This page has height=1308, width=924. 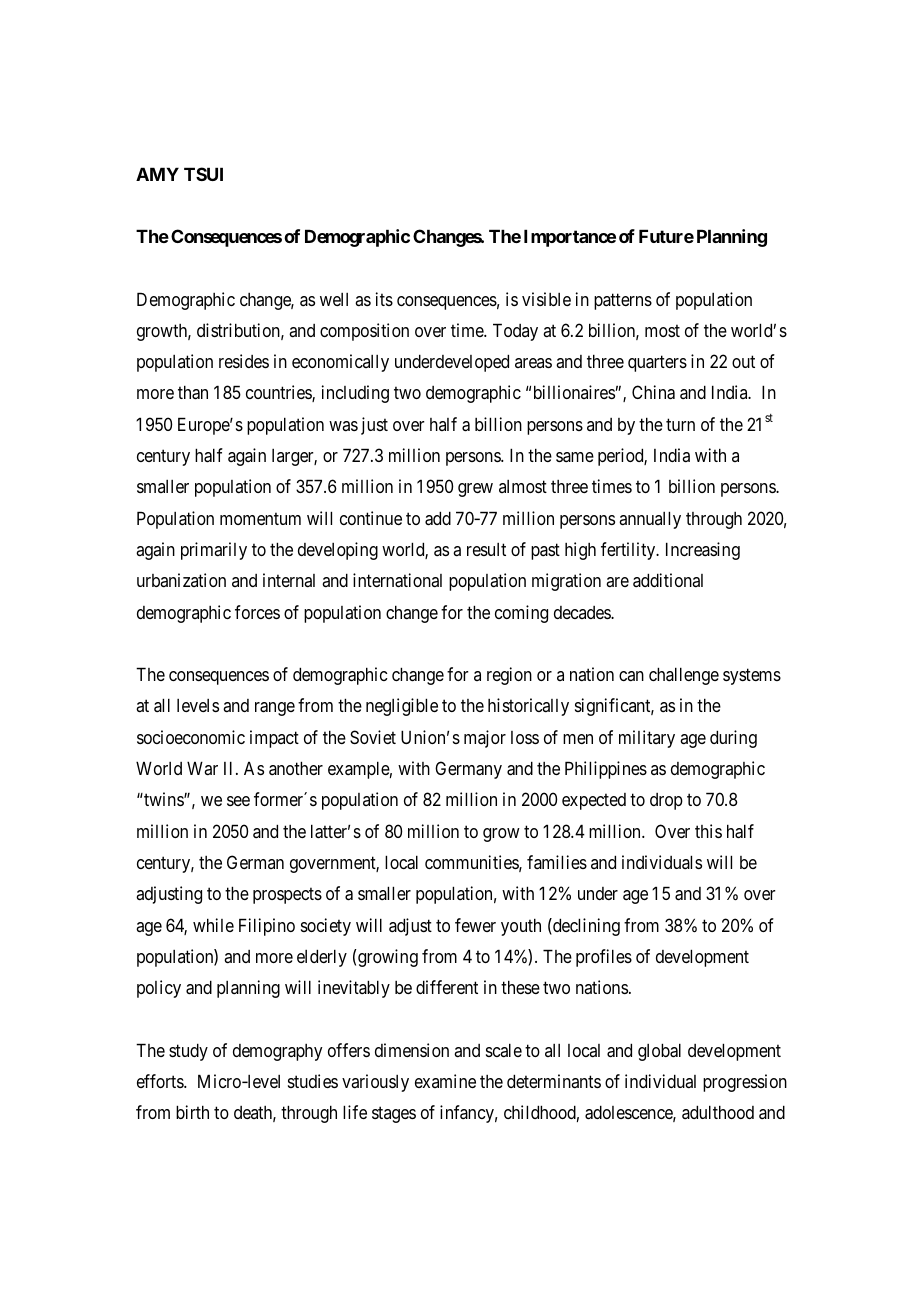 What do you see at coordinates (384, 299) in the page?
I see `its` at bounding box center [384, 299].
